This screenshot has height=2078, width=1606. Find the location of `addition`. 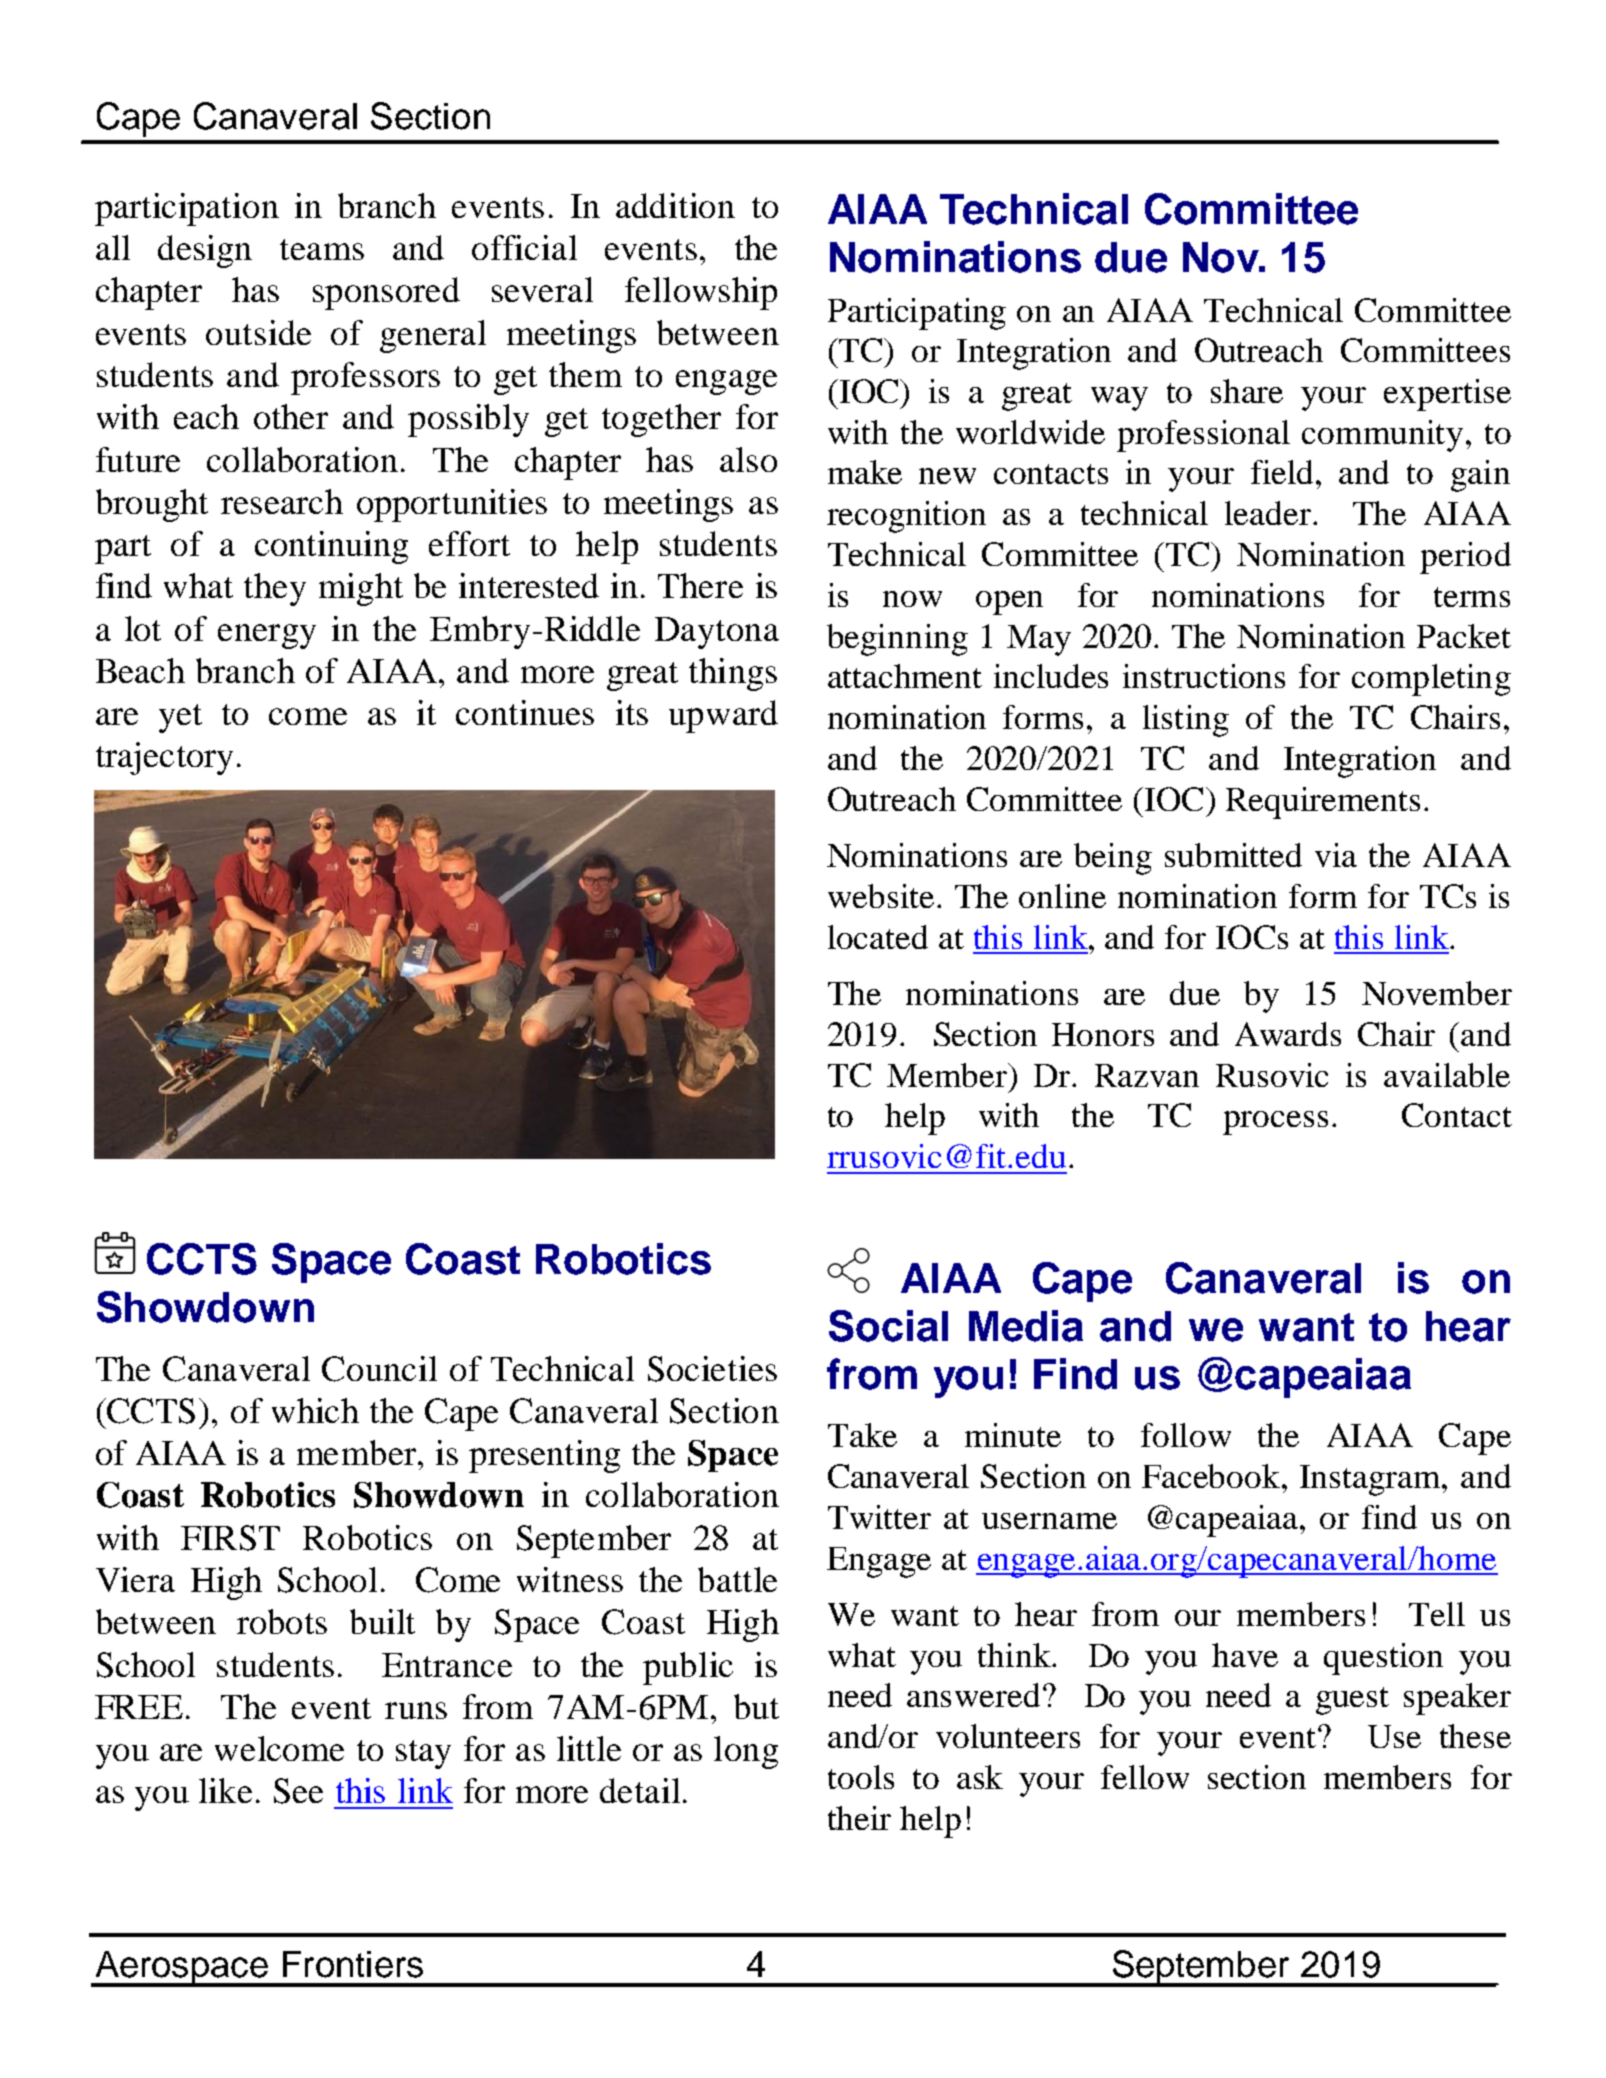

addition is located at coordinates (675, 205).
